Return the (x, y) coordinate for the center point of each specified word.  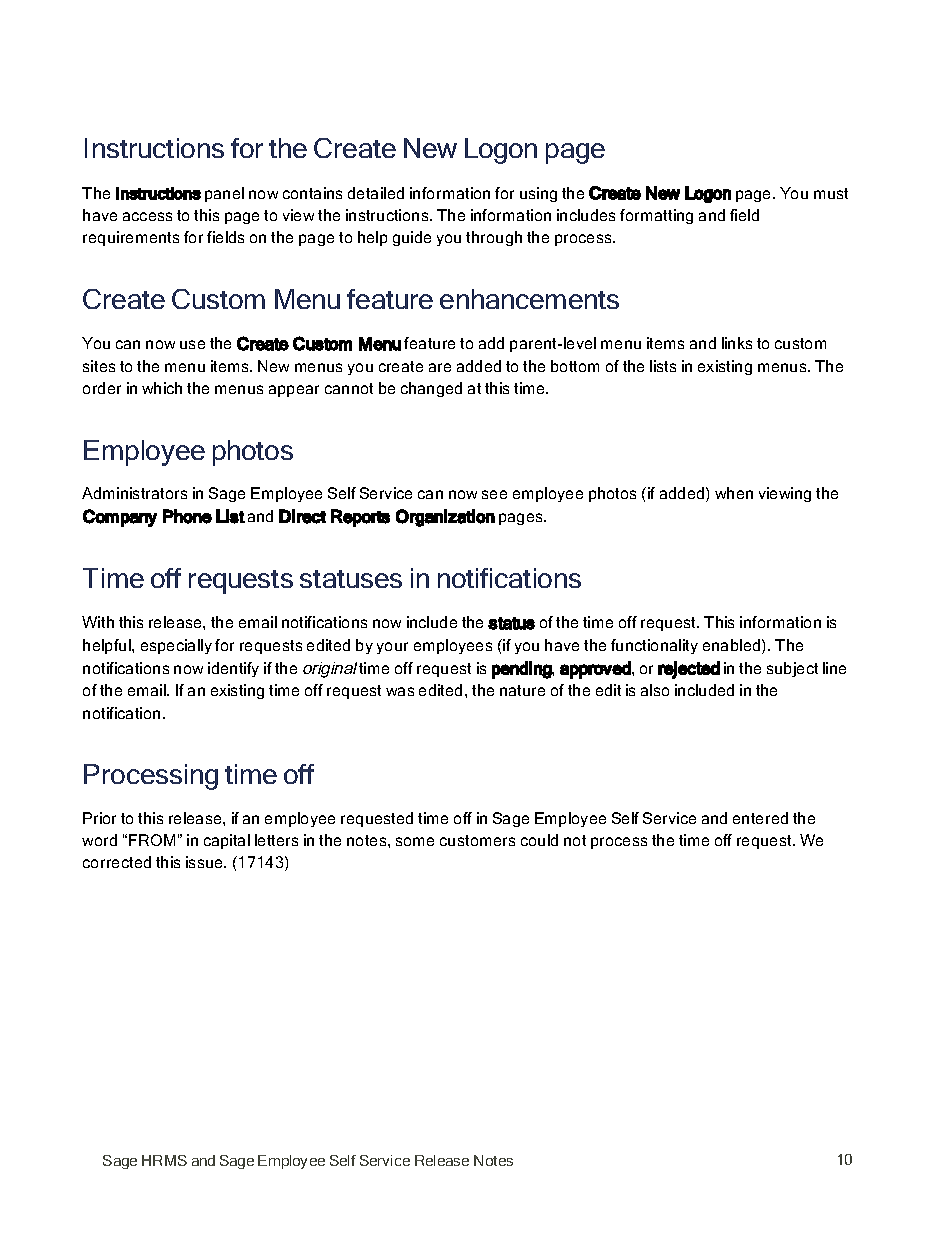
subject (792, 669)
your (392, 648)
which (162, 388)
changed (431, 389)
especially (176, 646)
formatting (656, 216)
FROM (152, 840)
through (494, 238)
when (734, 493)
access (147, 216)
